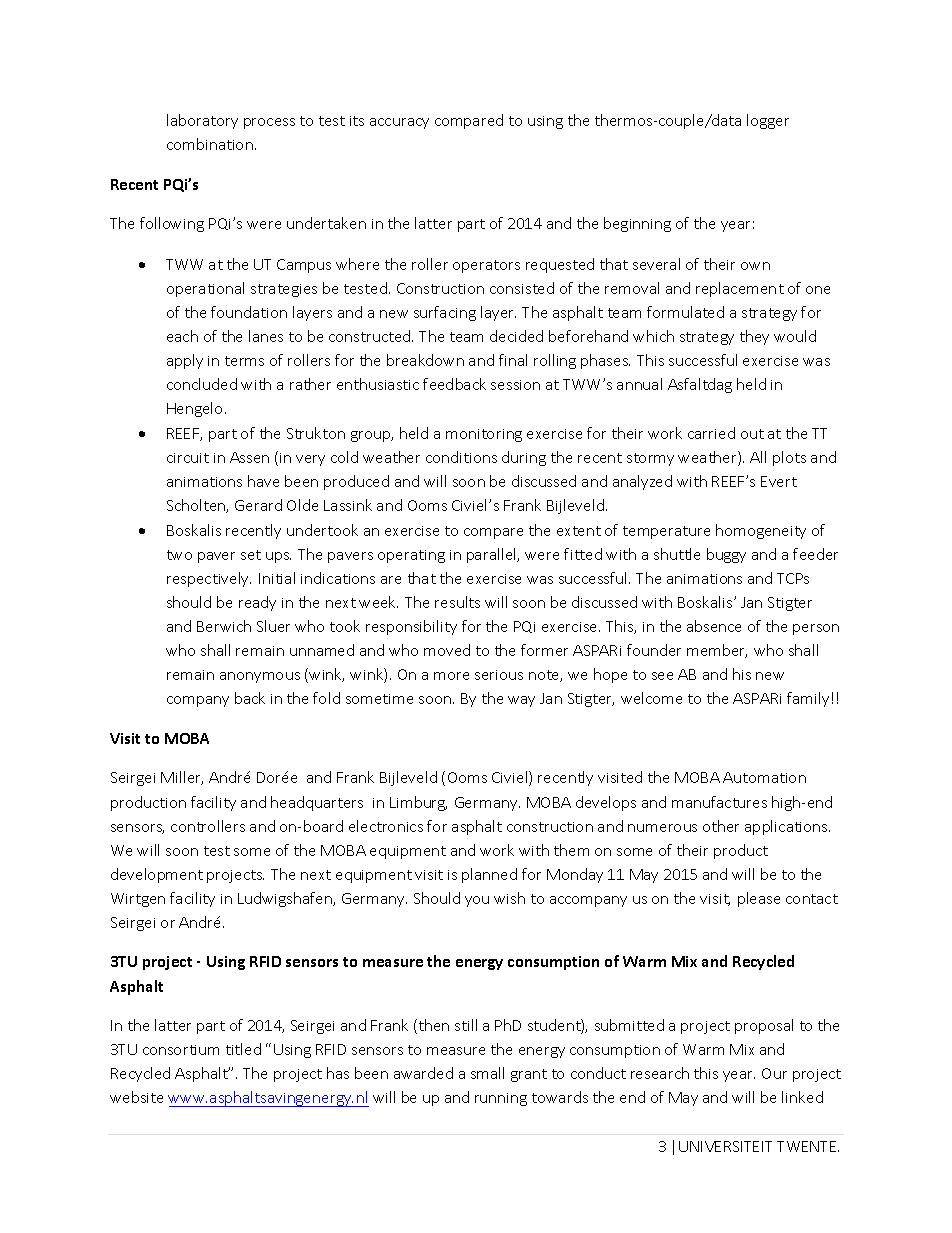  What do you see at coordinates (447, 650) in the screenshot?
I see `moved` at bounding box center [447, 650].
